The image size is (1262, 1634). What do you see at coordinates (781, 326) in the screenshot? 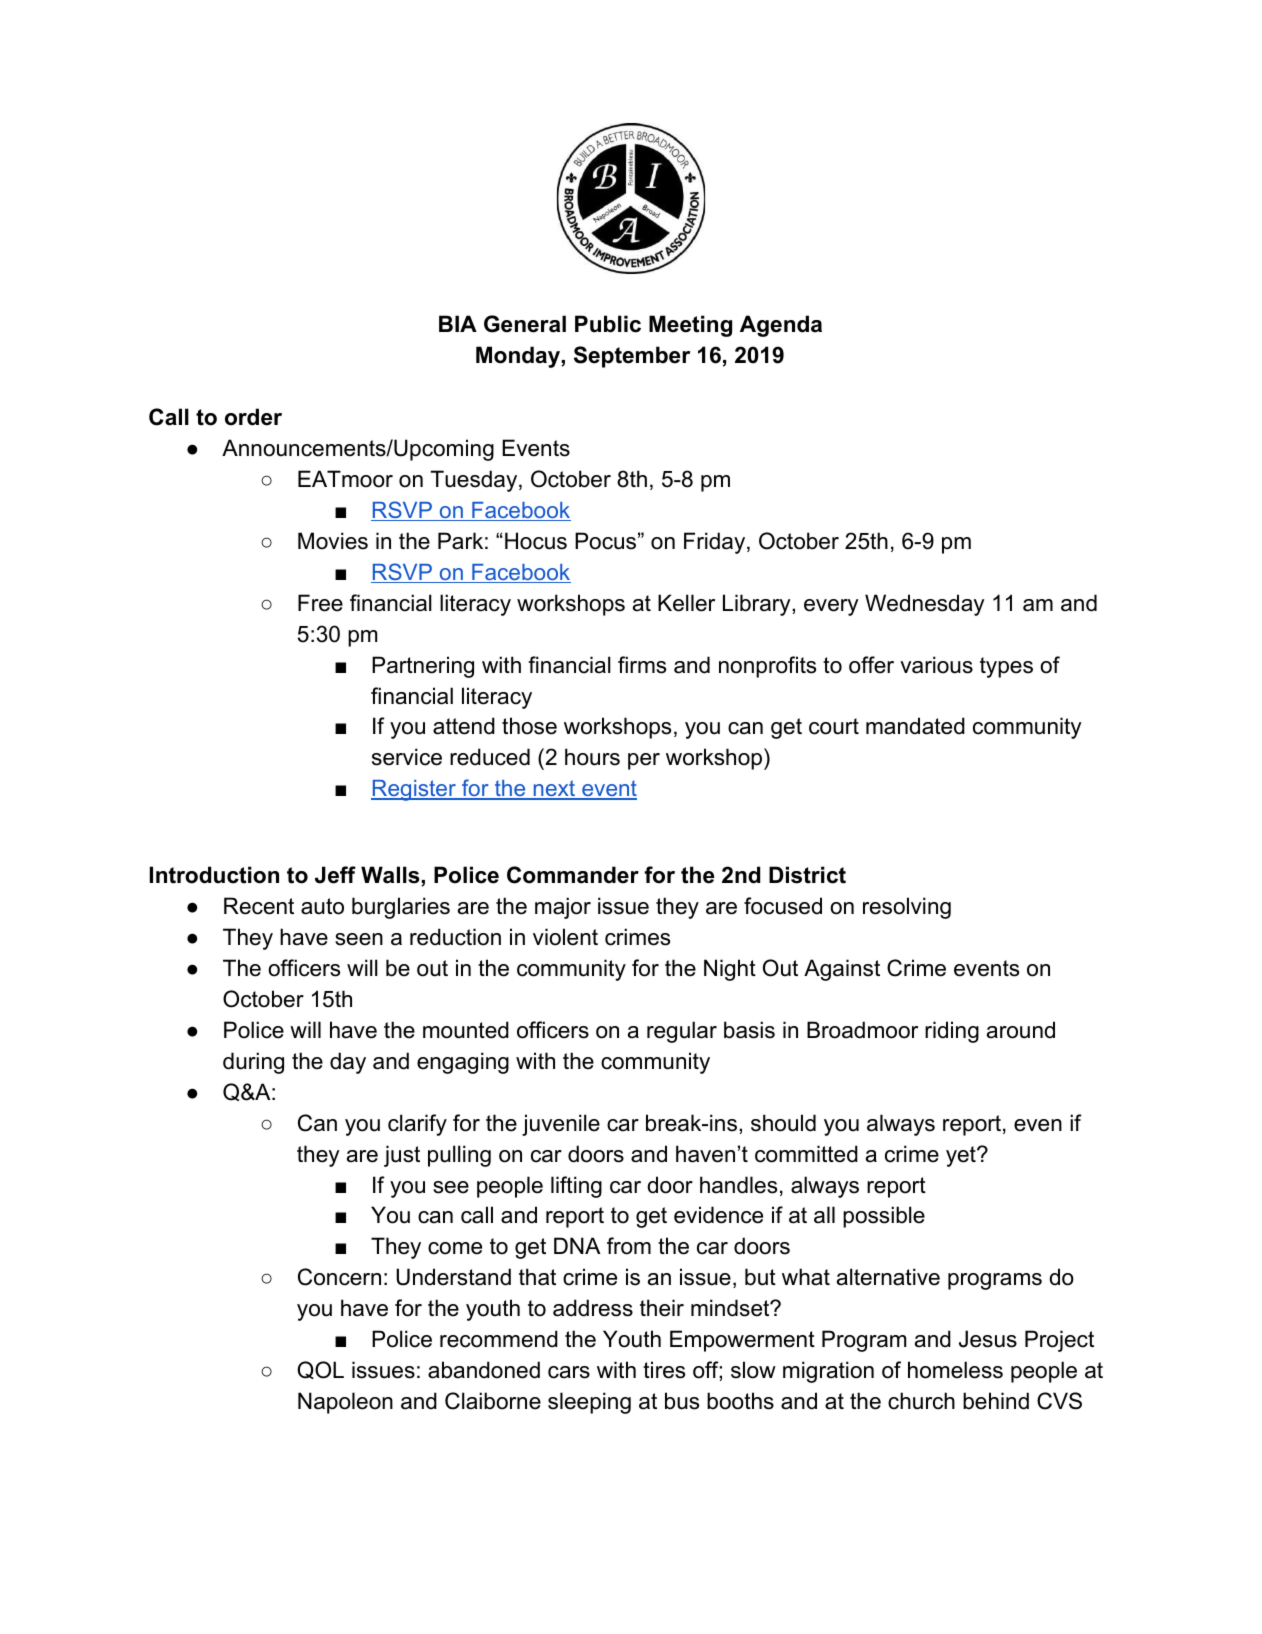
I see `Agenda` at bounding box center [781, 326].
